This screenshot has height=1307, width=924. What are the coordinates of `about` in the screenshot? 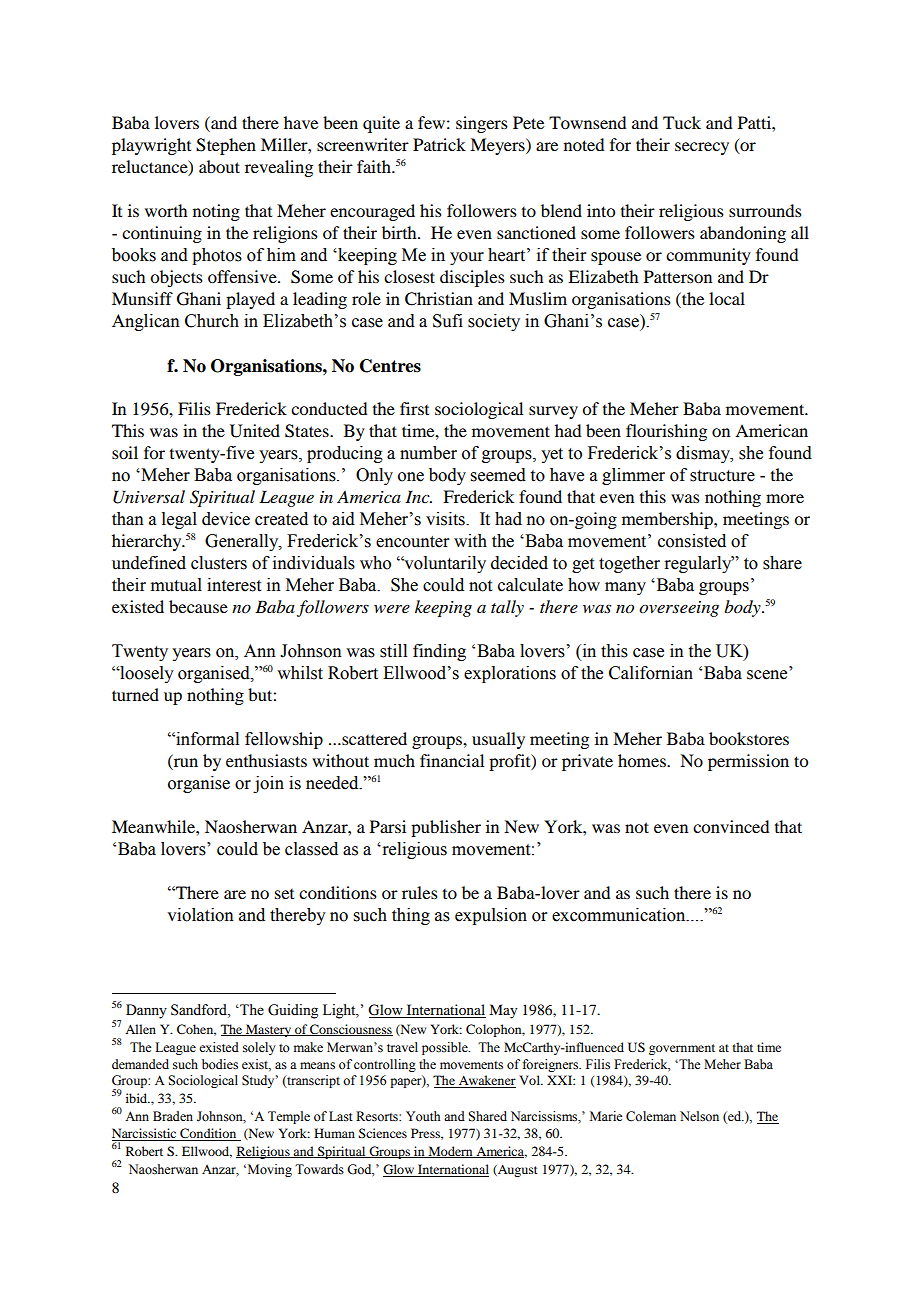 It's located at (219, 166).
